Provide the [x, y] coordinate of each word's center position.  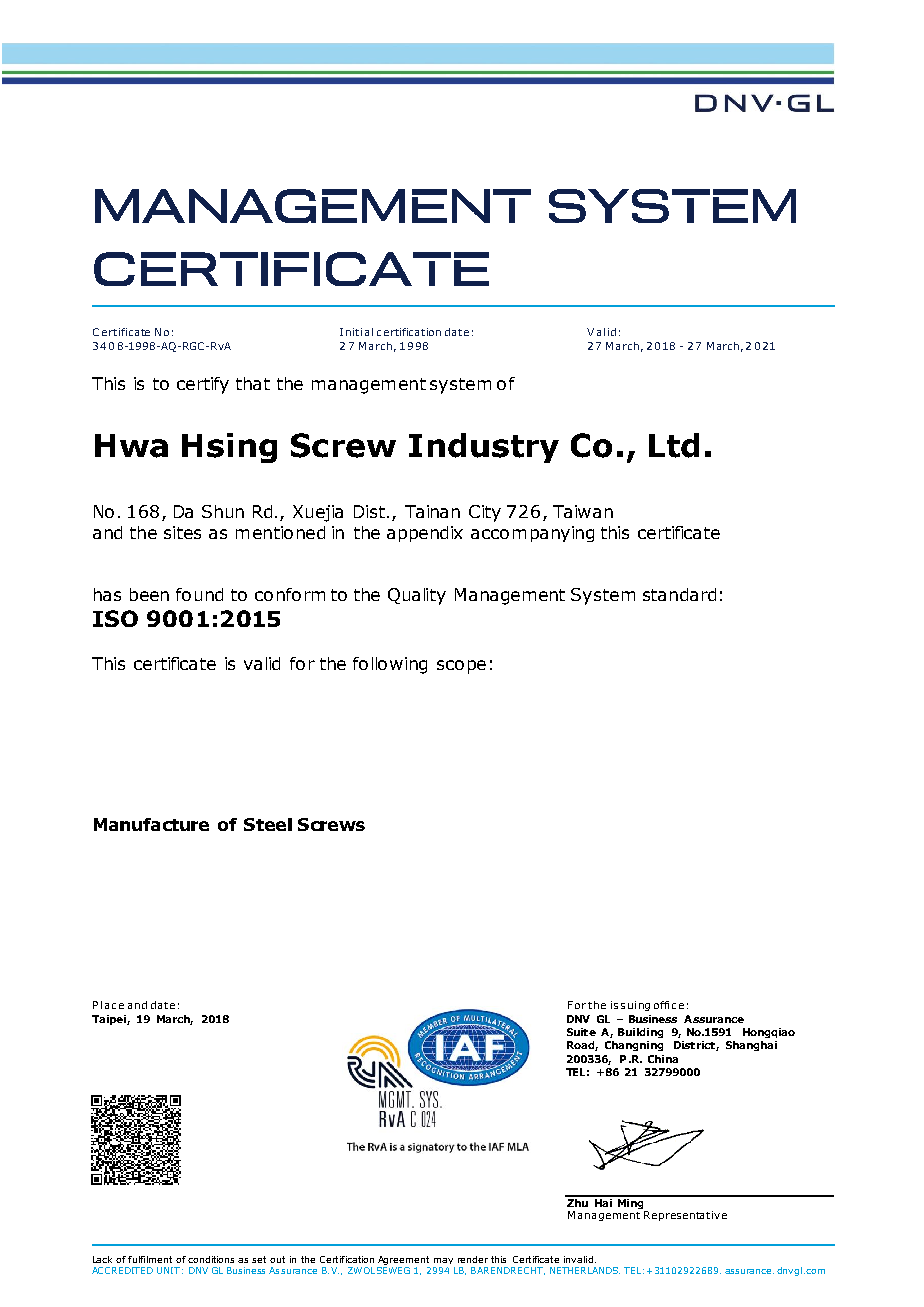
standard [679, 594]
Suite [581, 1032]
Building [640, 1033]
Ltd [674, 445]
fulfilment [150, 1259]
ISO [115, 618]
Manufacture [151, 824]
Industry [484, 448]
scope [461, 667]
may [443, 1261]
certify [203, 385]
